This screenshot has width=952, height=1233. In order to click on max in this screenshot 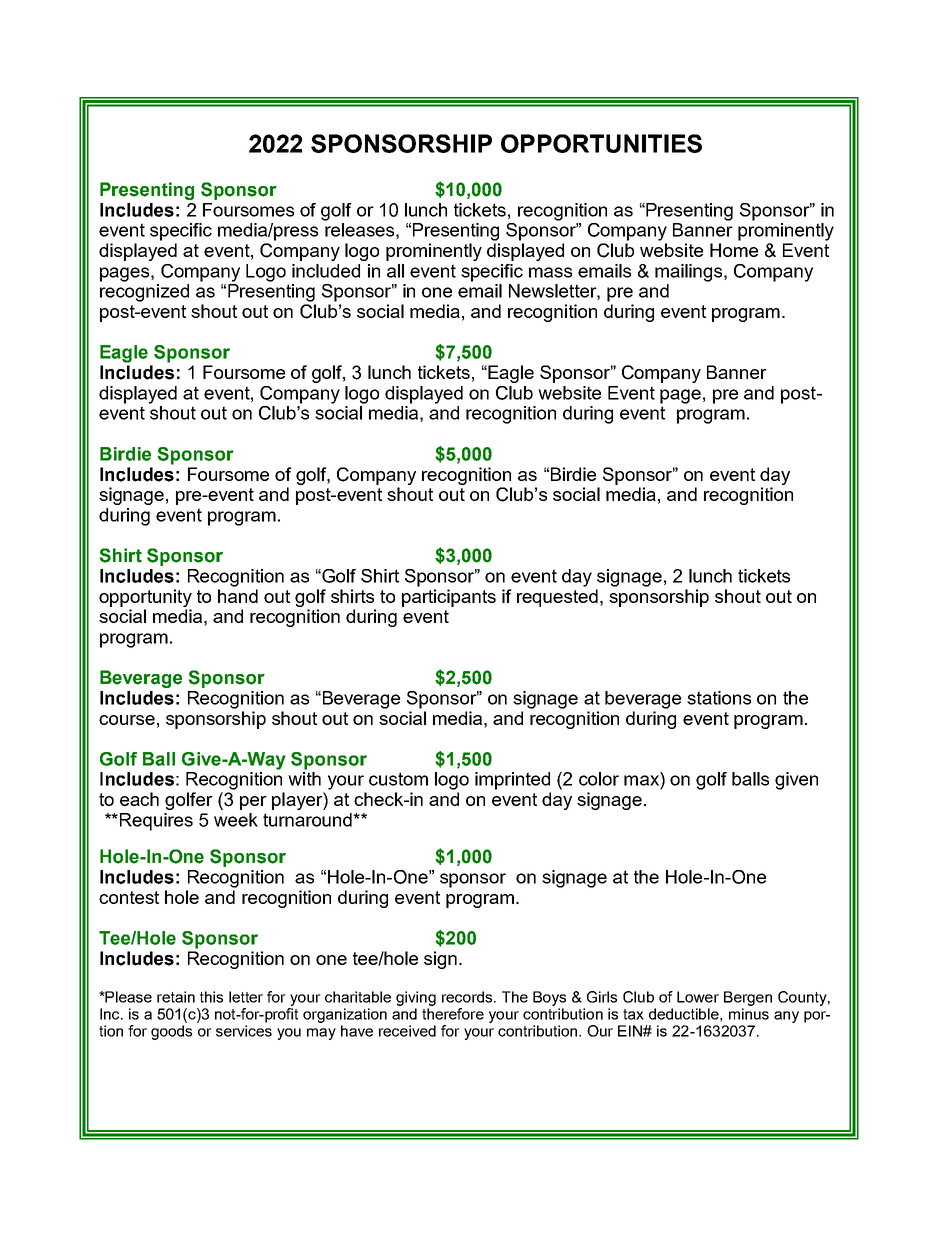, I will do `click(641, 780)`.
